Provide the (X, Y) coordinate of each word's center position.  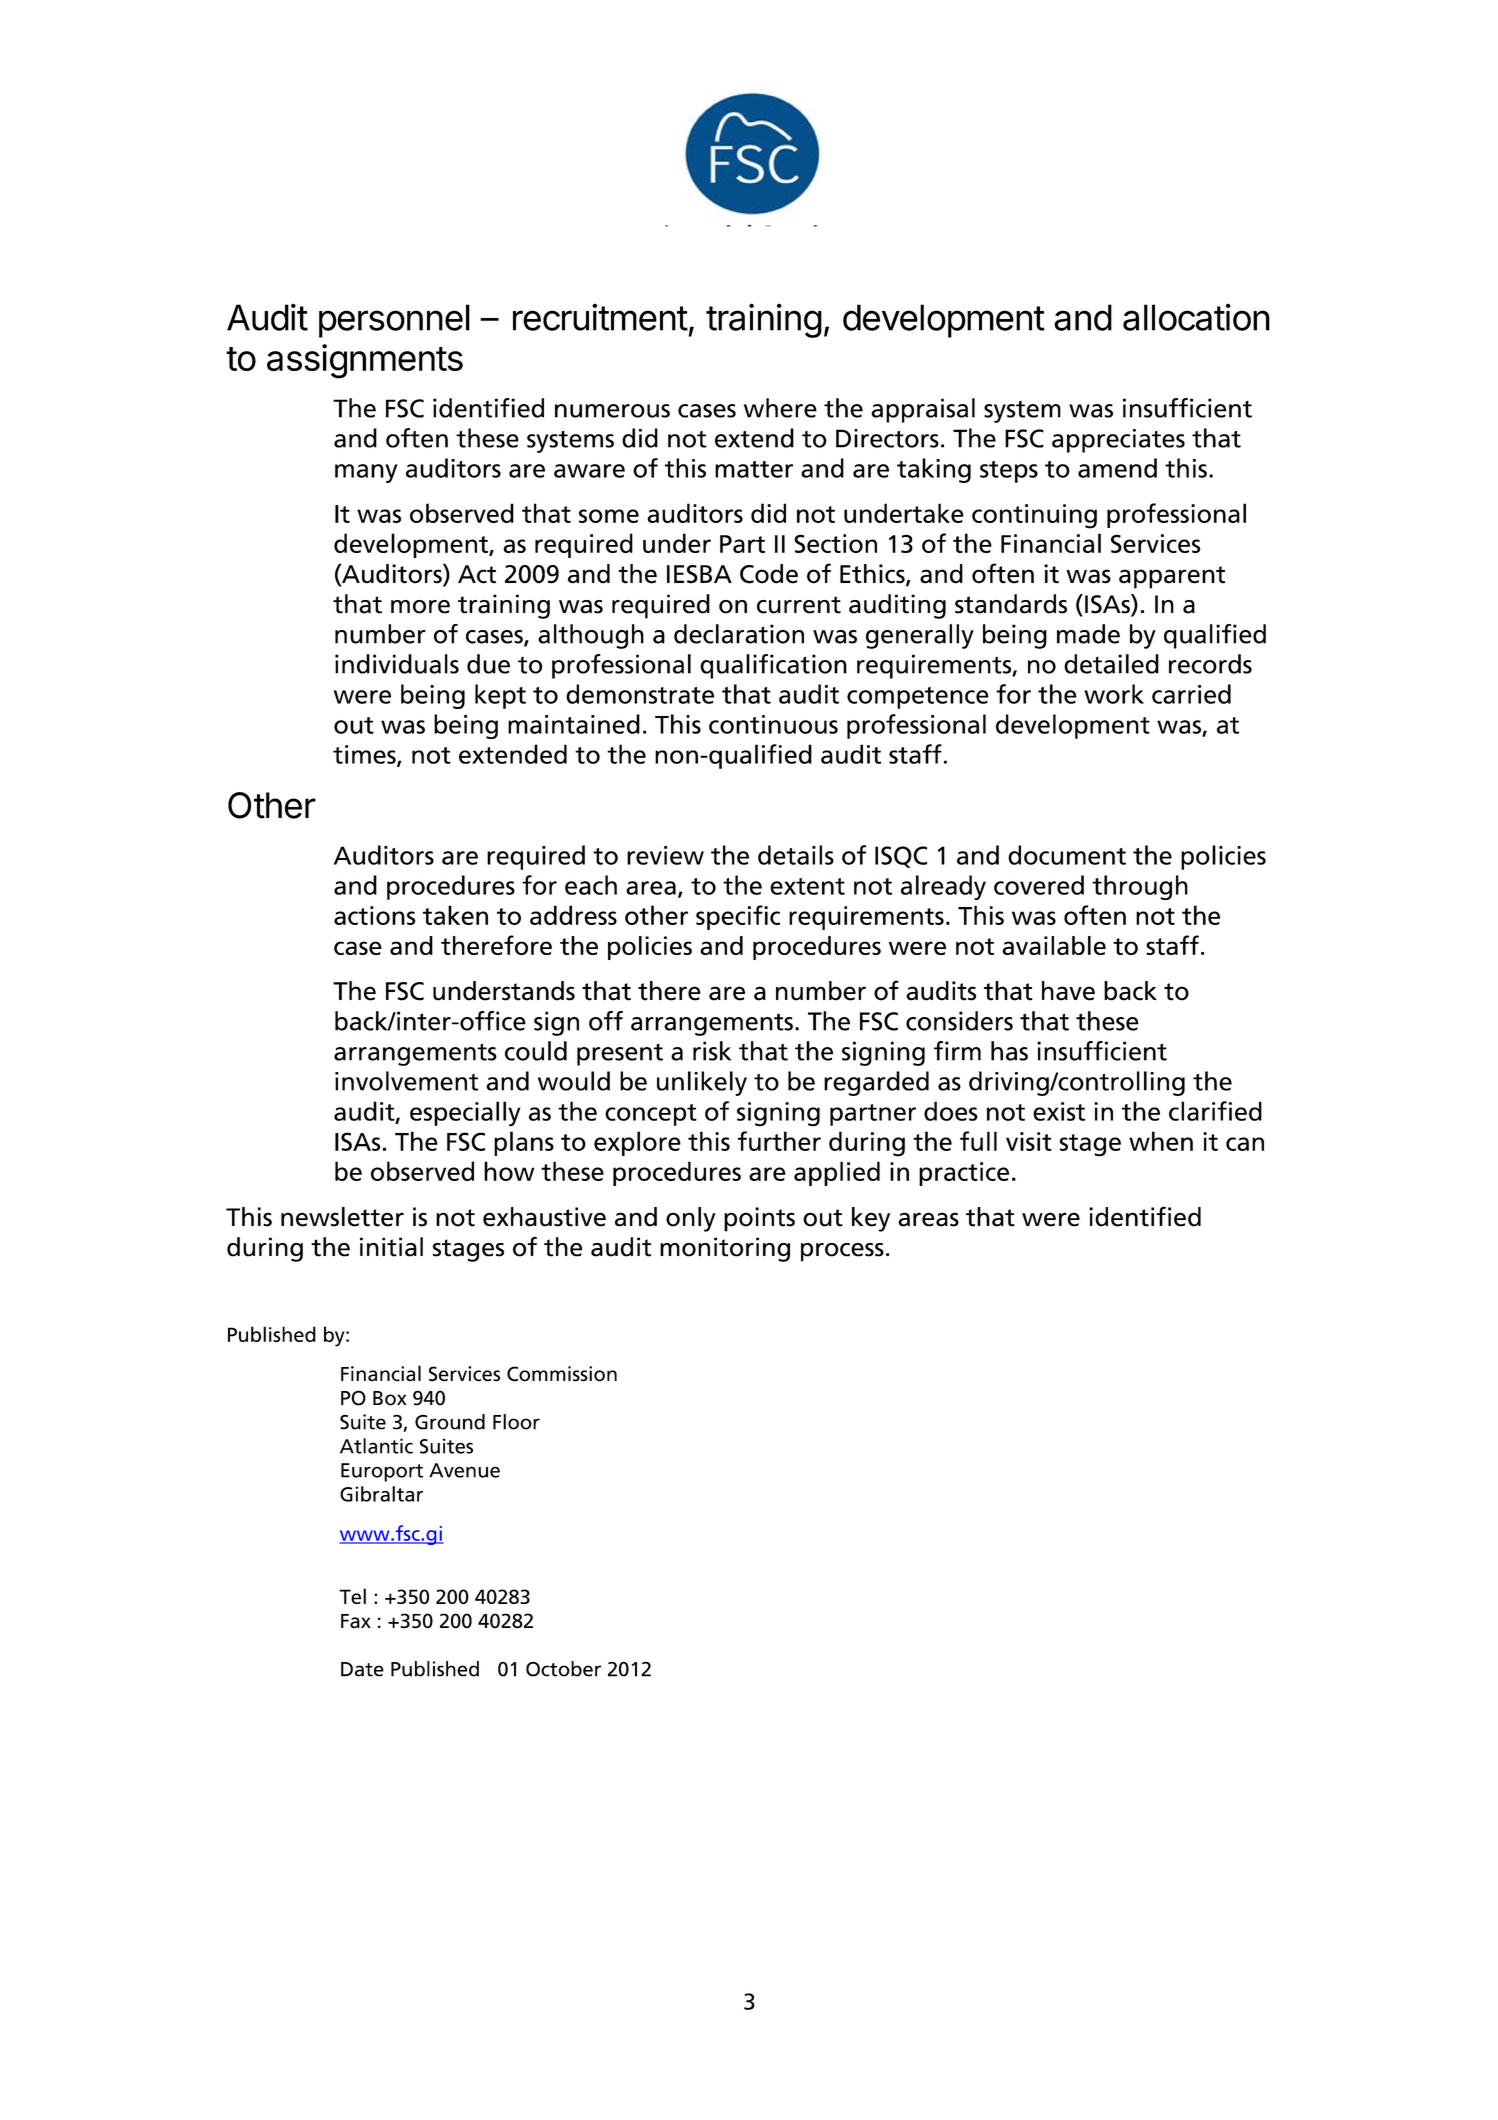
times (365, 755)
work (1114, 694)
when (1161, 1141)
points (759, 1219)
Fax (356, 1621)
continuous (773, 724)
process (842, 1252)
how (509, 1171)
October (563, 1669)
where (780, 408)
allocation (1196, 317)
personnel (394, 321)
